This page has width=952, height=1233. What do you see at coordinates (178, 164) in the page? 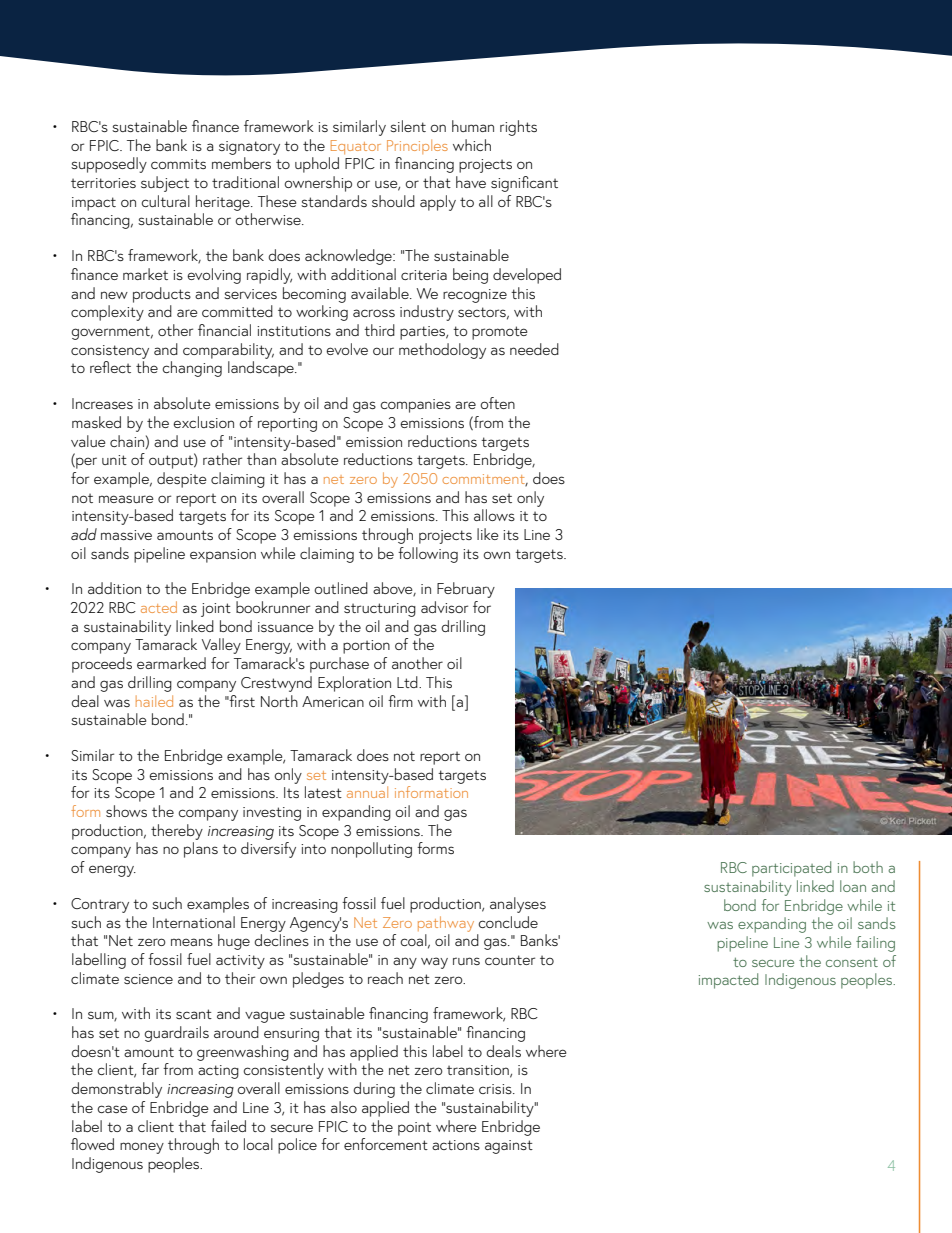
I see `commits` at bounding box center [178, 164].
